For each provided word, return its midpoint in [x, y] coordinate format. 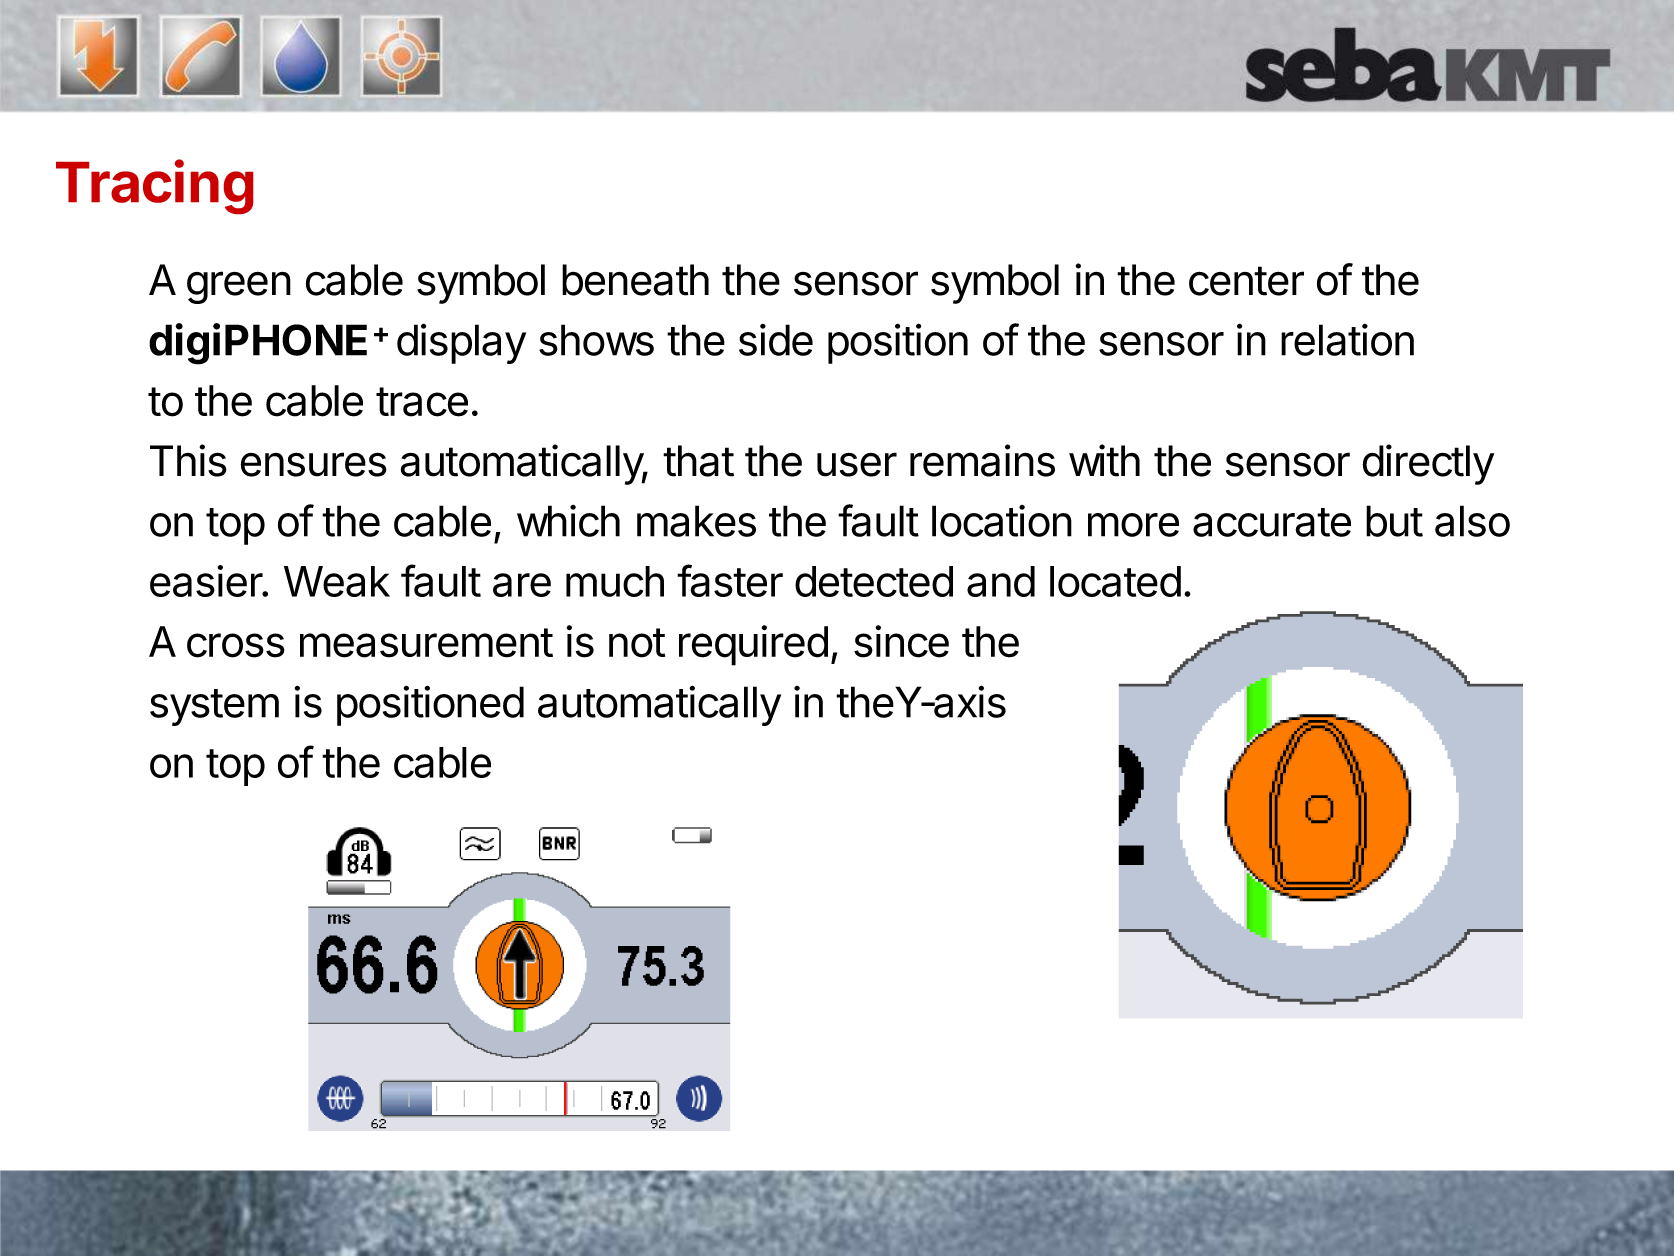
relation [1347, 340]
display [461, 343]
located [1115, 581]
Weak [337, 581]
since [901, 641]
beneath [635, 280]
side [776, 340]
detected [874, 581]
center [1246, 281]
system [214, 707]
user [857, 464]
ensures [314, 464]
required [753, 645]
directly [1428, 464]
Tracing [154, 187]
